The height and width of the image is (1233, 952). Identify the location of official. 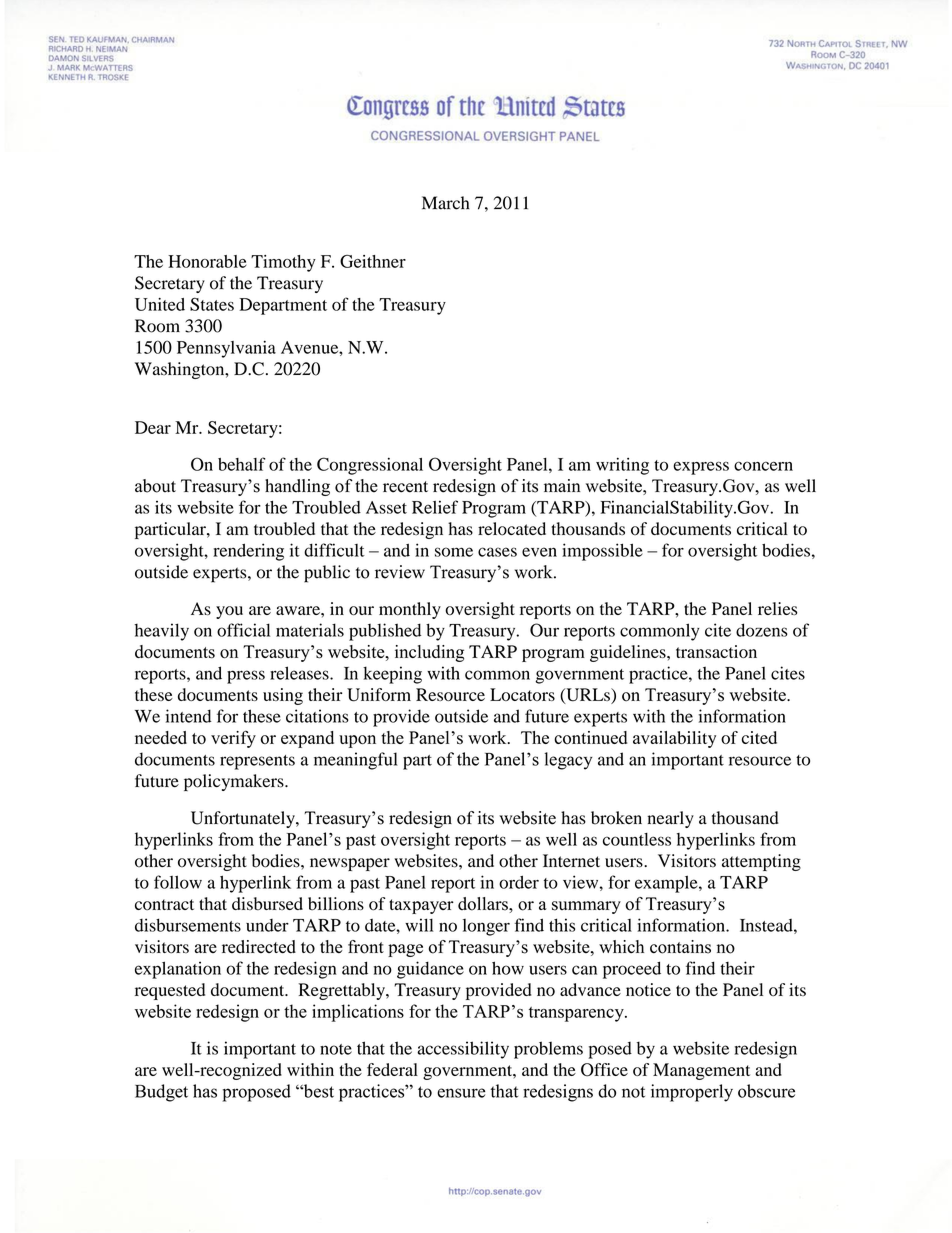
(243, 630).
